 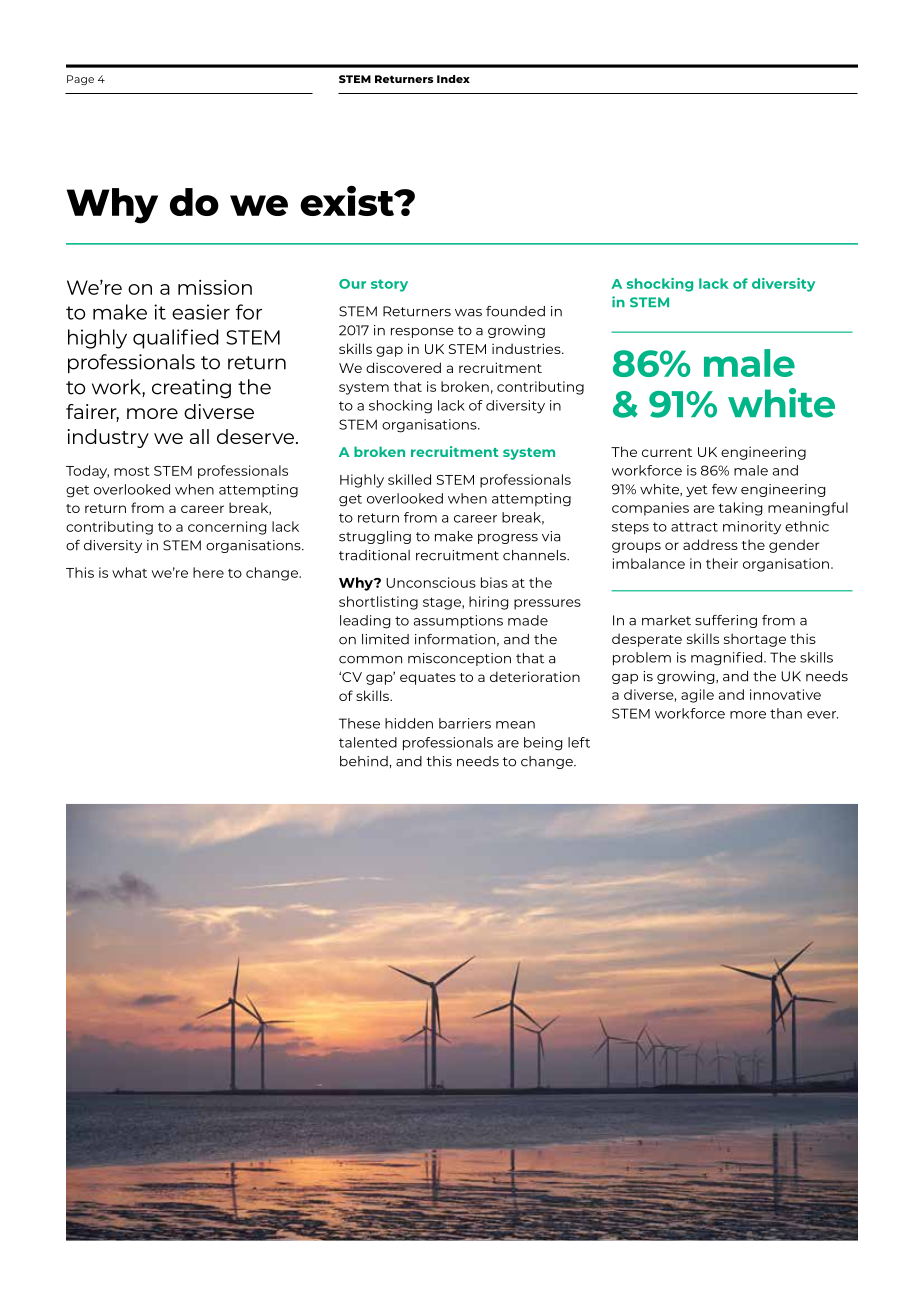 What do you see at coordinates (208, 572) in the screenshot?
I see `here` at bounding box center [208, 572].
